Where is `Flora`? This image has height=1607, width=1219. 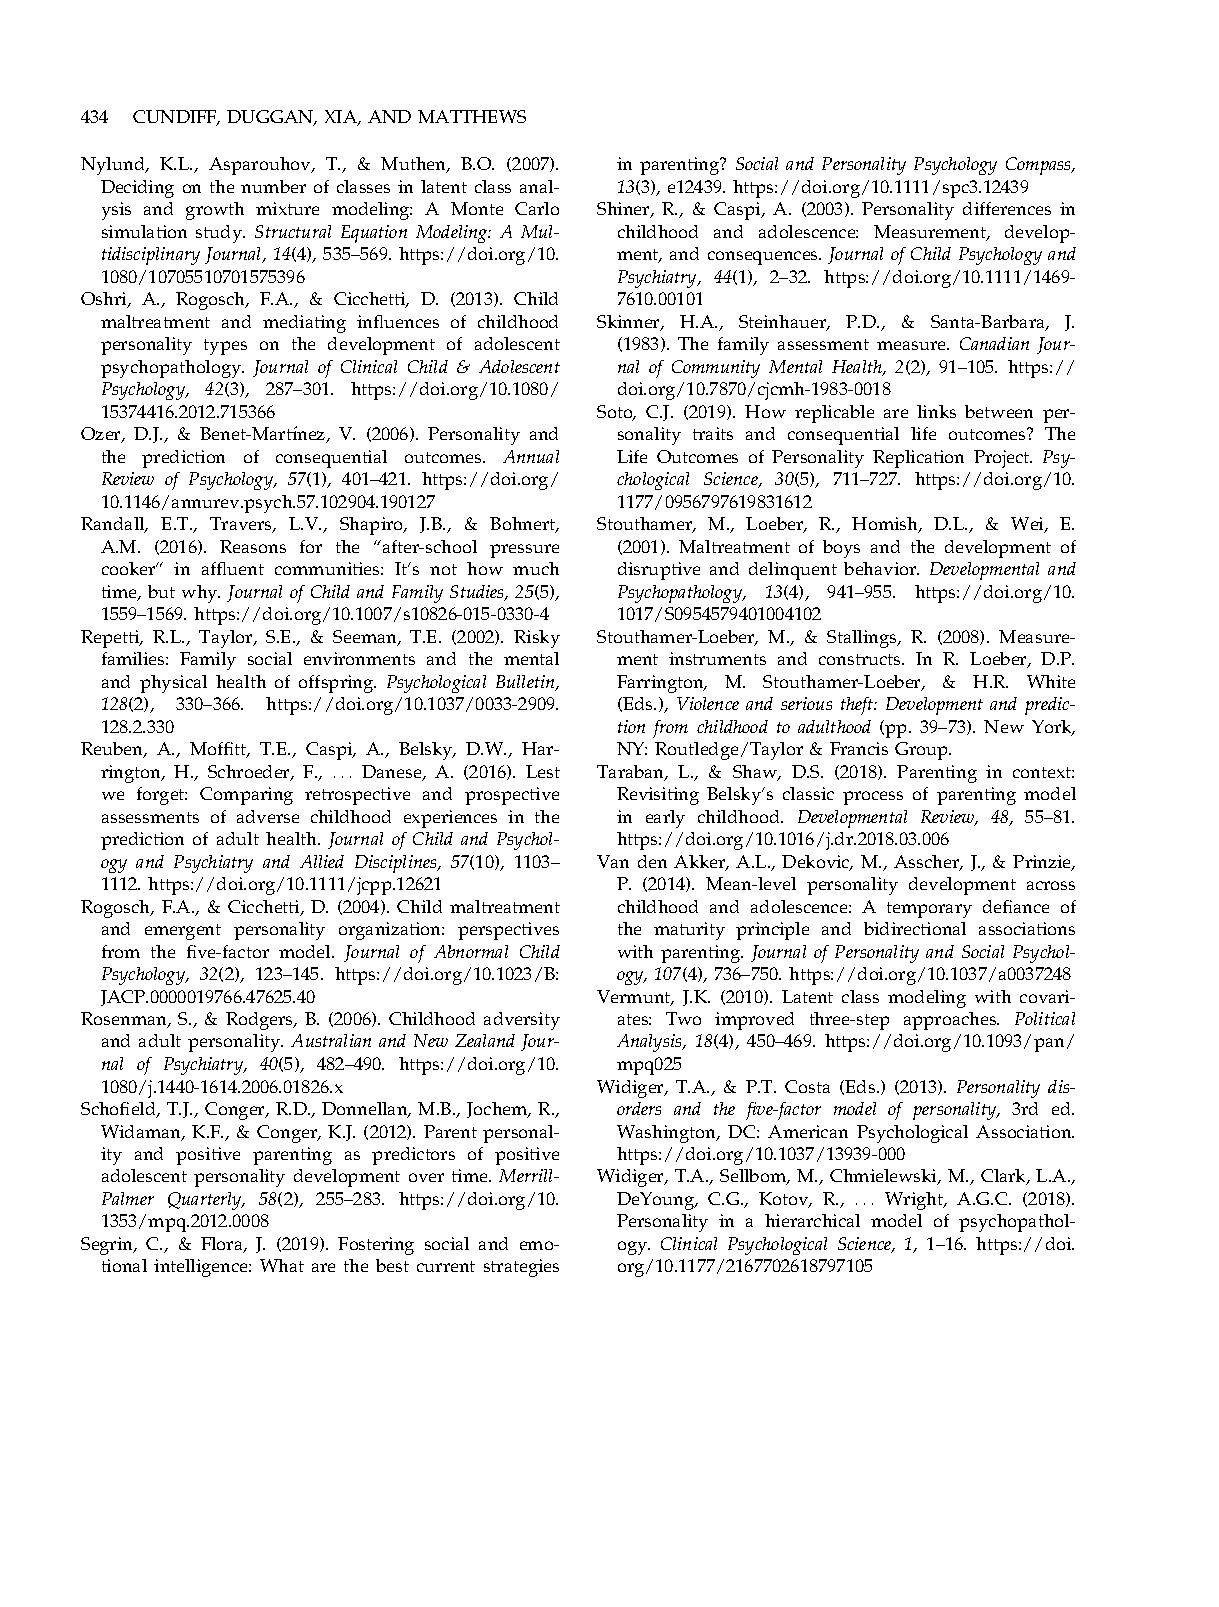
Flora is located at coordinates (223, 1245).
